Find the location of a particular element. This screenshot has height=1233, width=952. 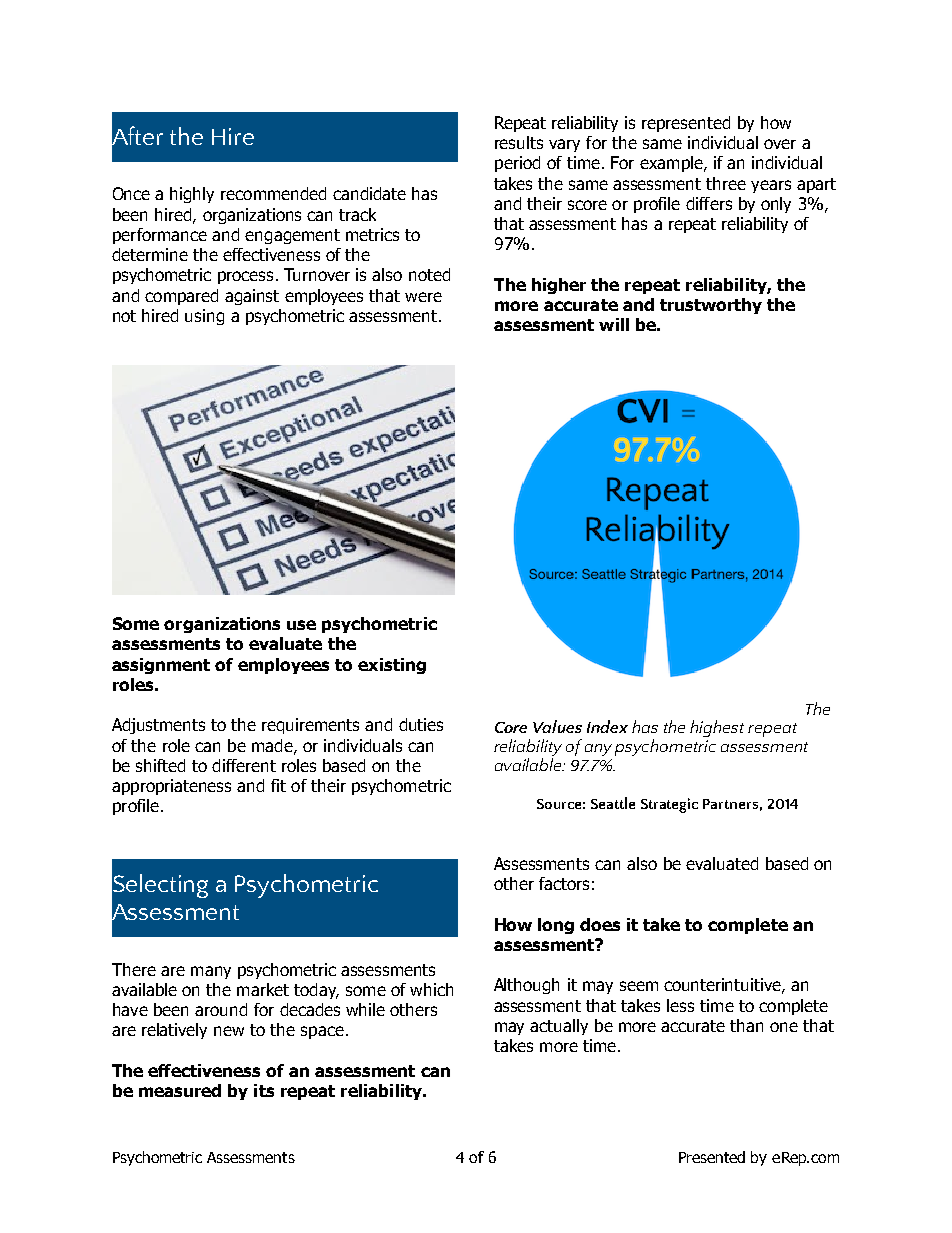

trustworthy is located at coordinates (711, 306).
